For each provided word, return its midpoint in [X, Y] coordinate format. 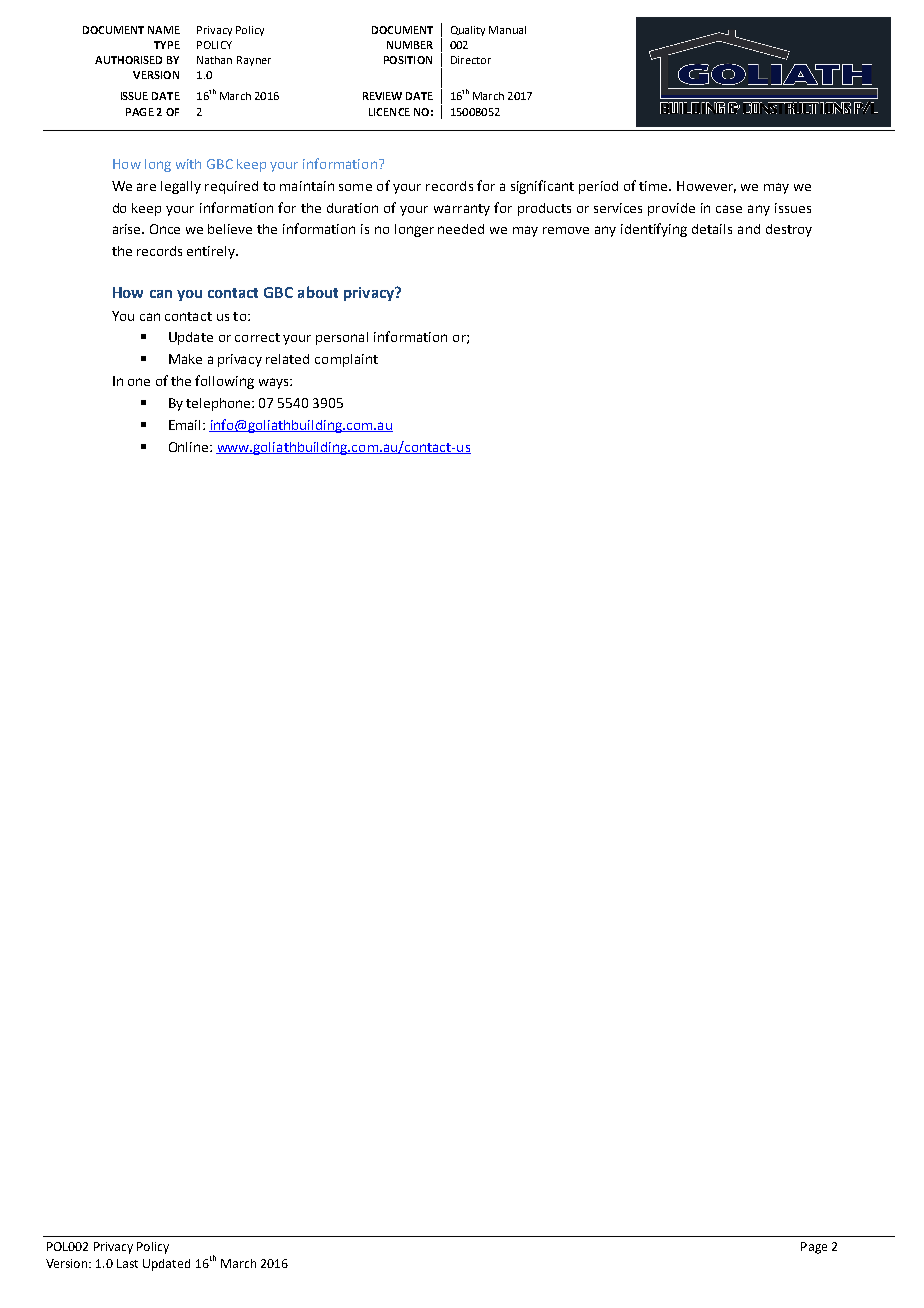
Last [127, 1263]
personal [342, 338]
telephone [219, 404]
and [749, 229]
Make [185, 359]
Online [190, 447]
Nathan [214, 60]
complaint [346, 360]
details [712, 229]
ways [275, 383]
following [224, 382]
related [287, 359]
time [654, 186]
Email [184, 425]
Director [471, 60]
